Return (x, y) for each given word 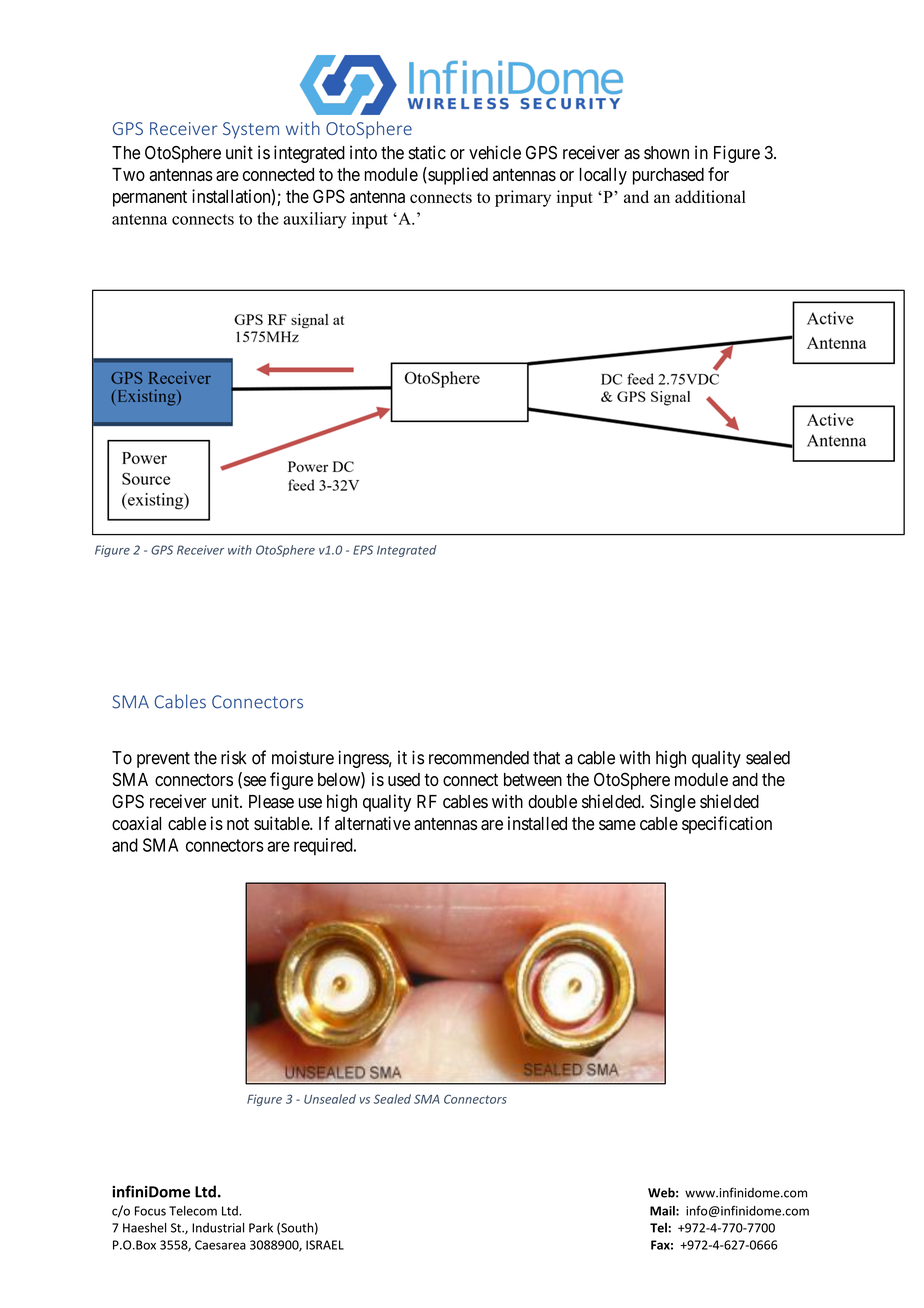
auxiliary (314, 220)
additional (710, 197)
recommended (479, 758)
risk (234, 757)
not (238, 824)
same (617, 825)
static (427, 152)
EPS (363, 550)
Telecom (193, 1211)
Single (673, 803)
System (251, 130)
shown (666, 153)
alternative (372, 823)
